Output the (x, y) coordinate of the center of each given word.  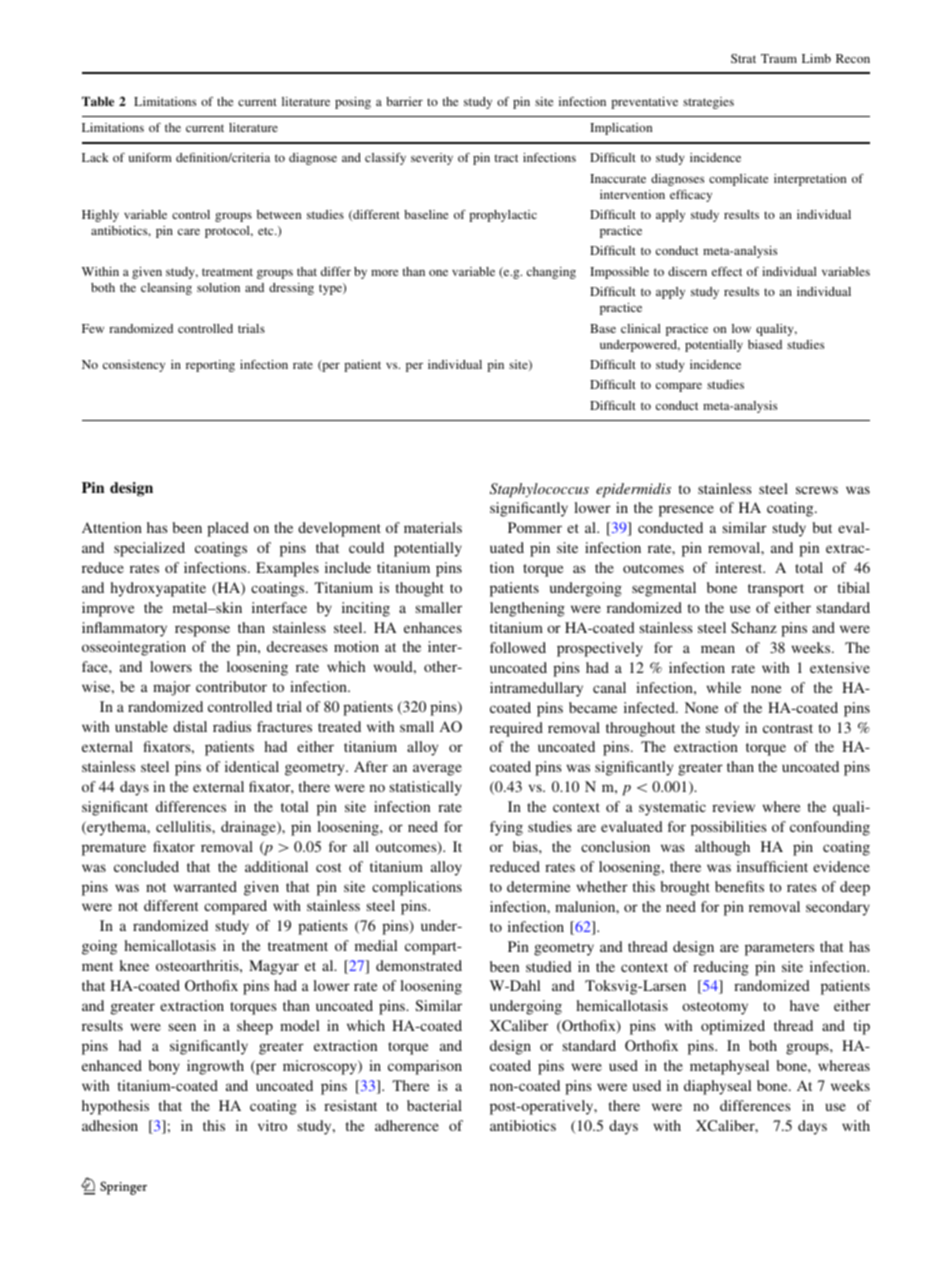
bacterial (434, 1105)
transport (776, 590)
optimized (733, 1027)
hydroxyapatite (158, 589)
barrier (404, 101)
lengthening (527, 609)
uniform (150, 157)
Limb (816, 58)
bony (164, 1067)
